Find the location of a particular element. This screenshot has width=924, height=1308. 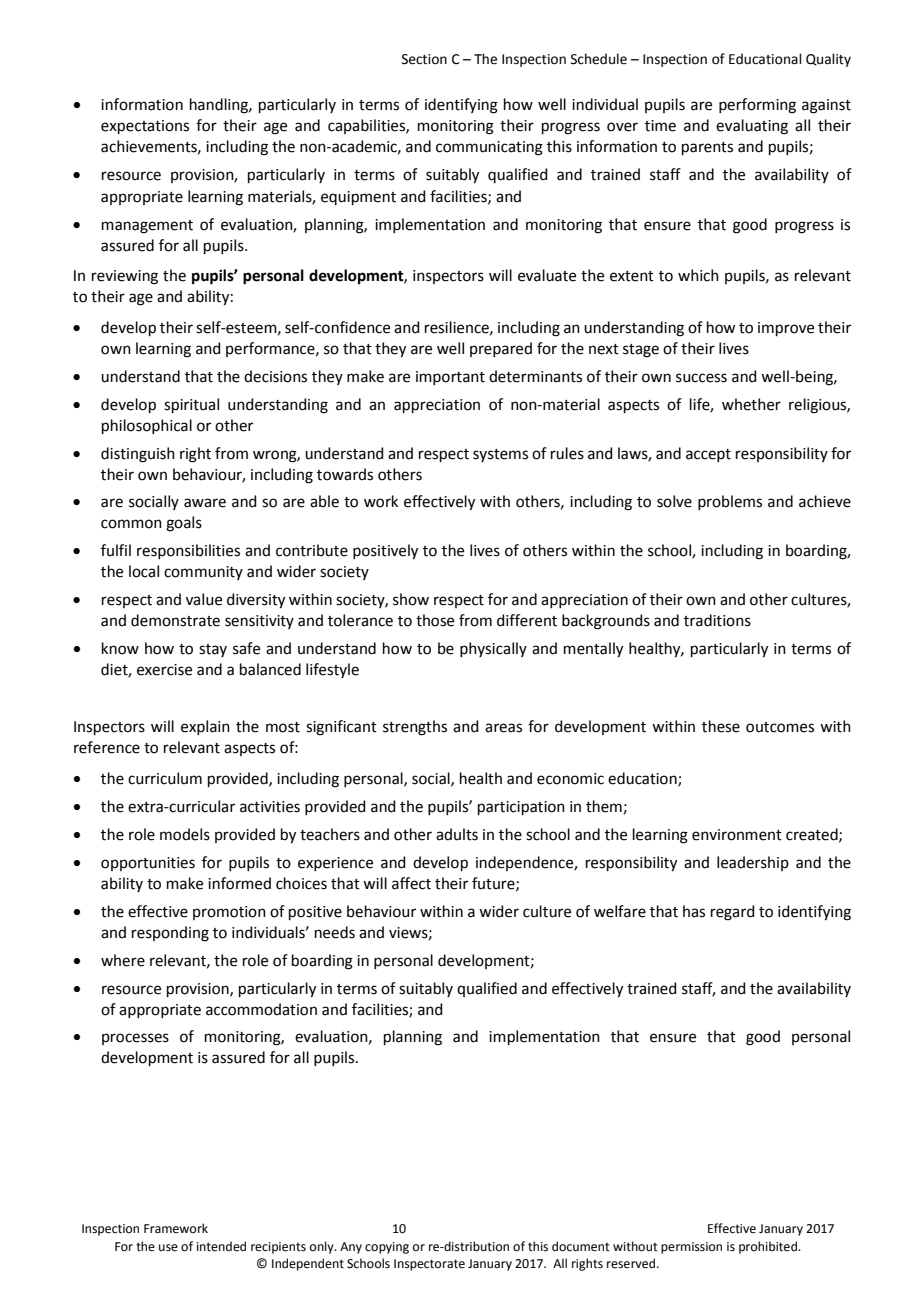

performing is located at coordinates (757, 106).
